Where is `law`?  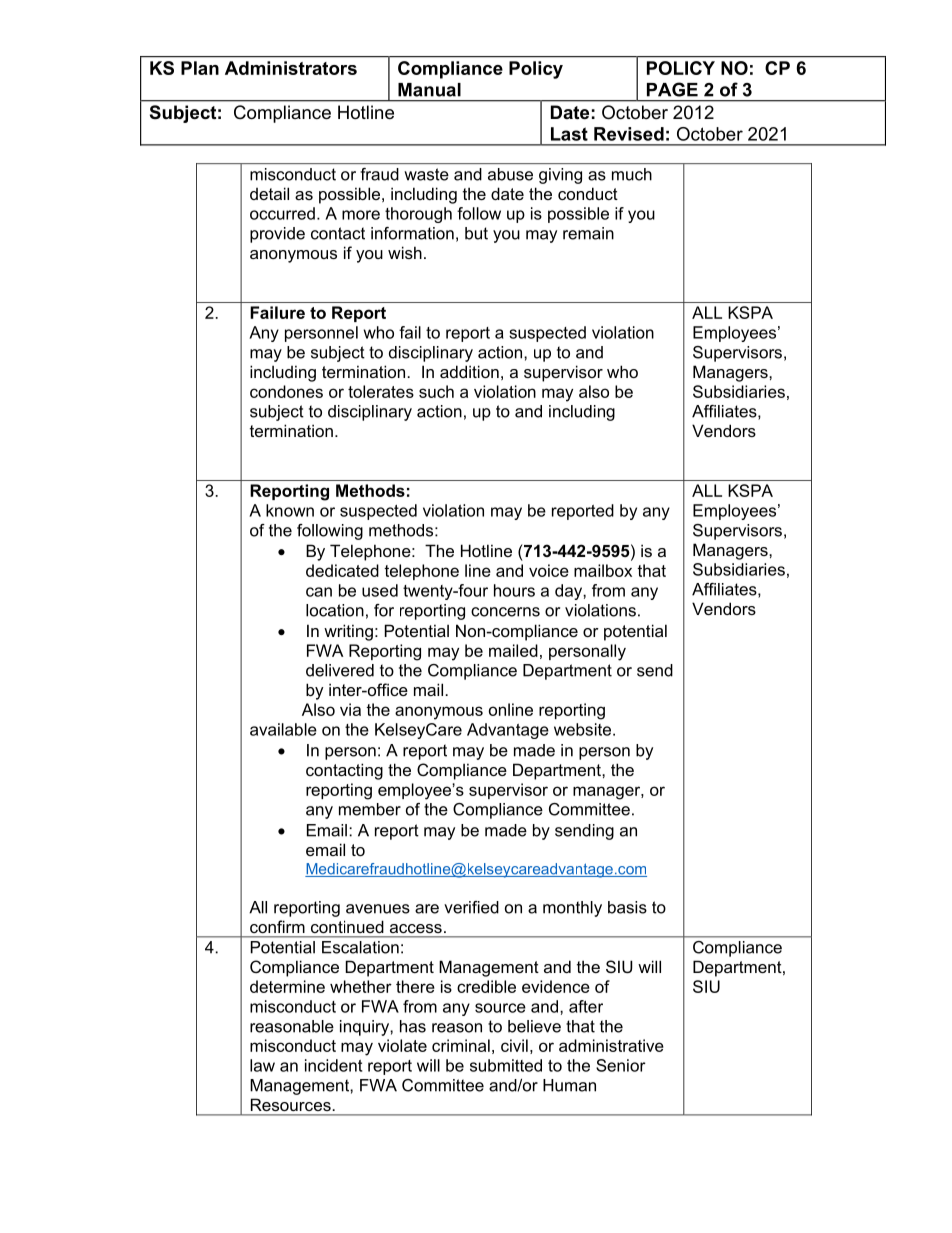
law is located at coordinates (262, 1065).
